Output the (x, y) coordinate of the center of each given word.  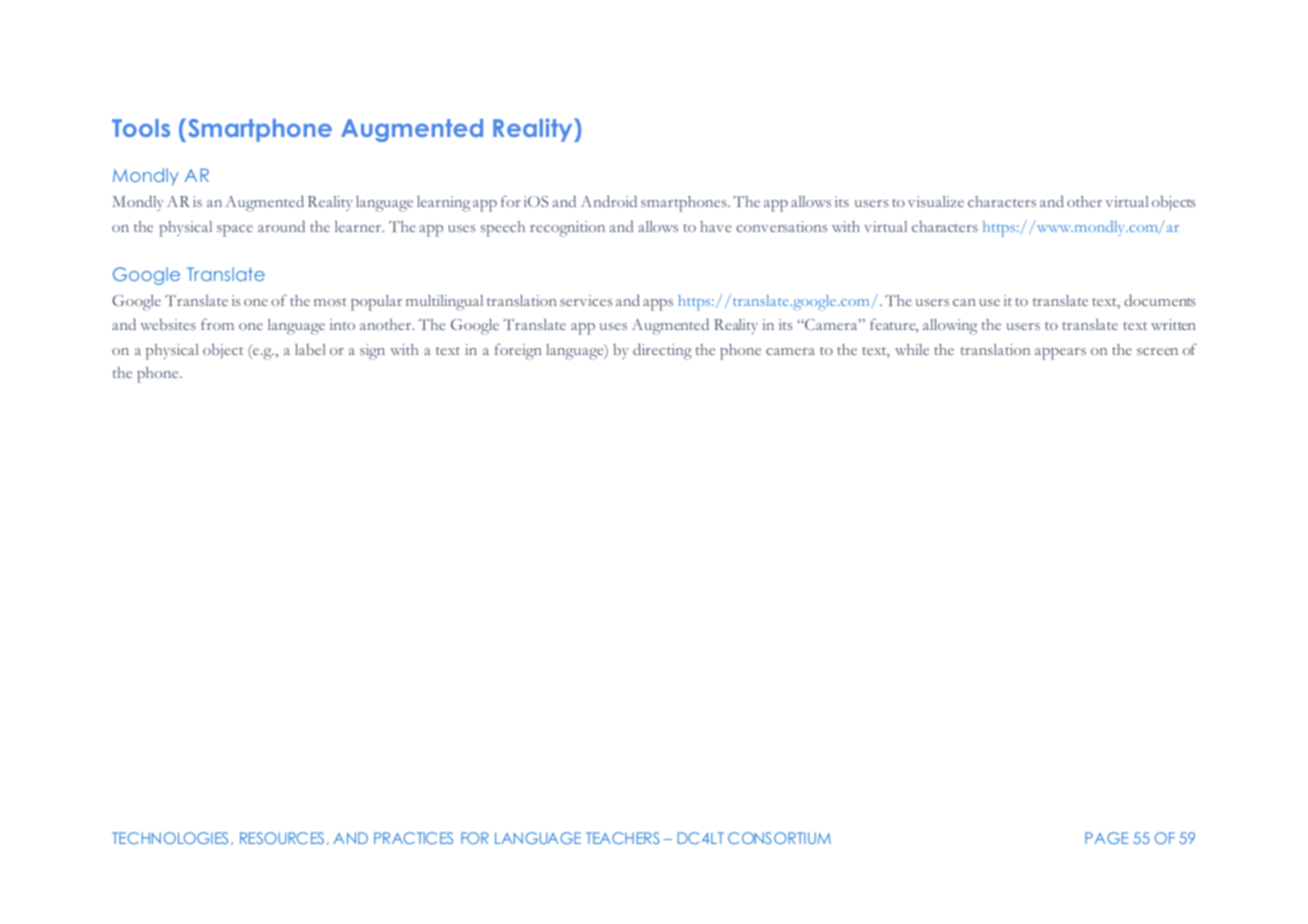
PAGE (1106, 838)
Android (609, 201)
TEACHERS (623, 838)
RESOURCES (282, 838)
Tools (141, 128)
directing (662, 351)
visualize (936, 201)
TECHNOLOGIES (170, 838)
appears (1060, 353)
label (310, 349)
